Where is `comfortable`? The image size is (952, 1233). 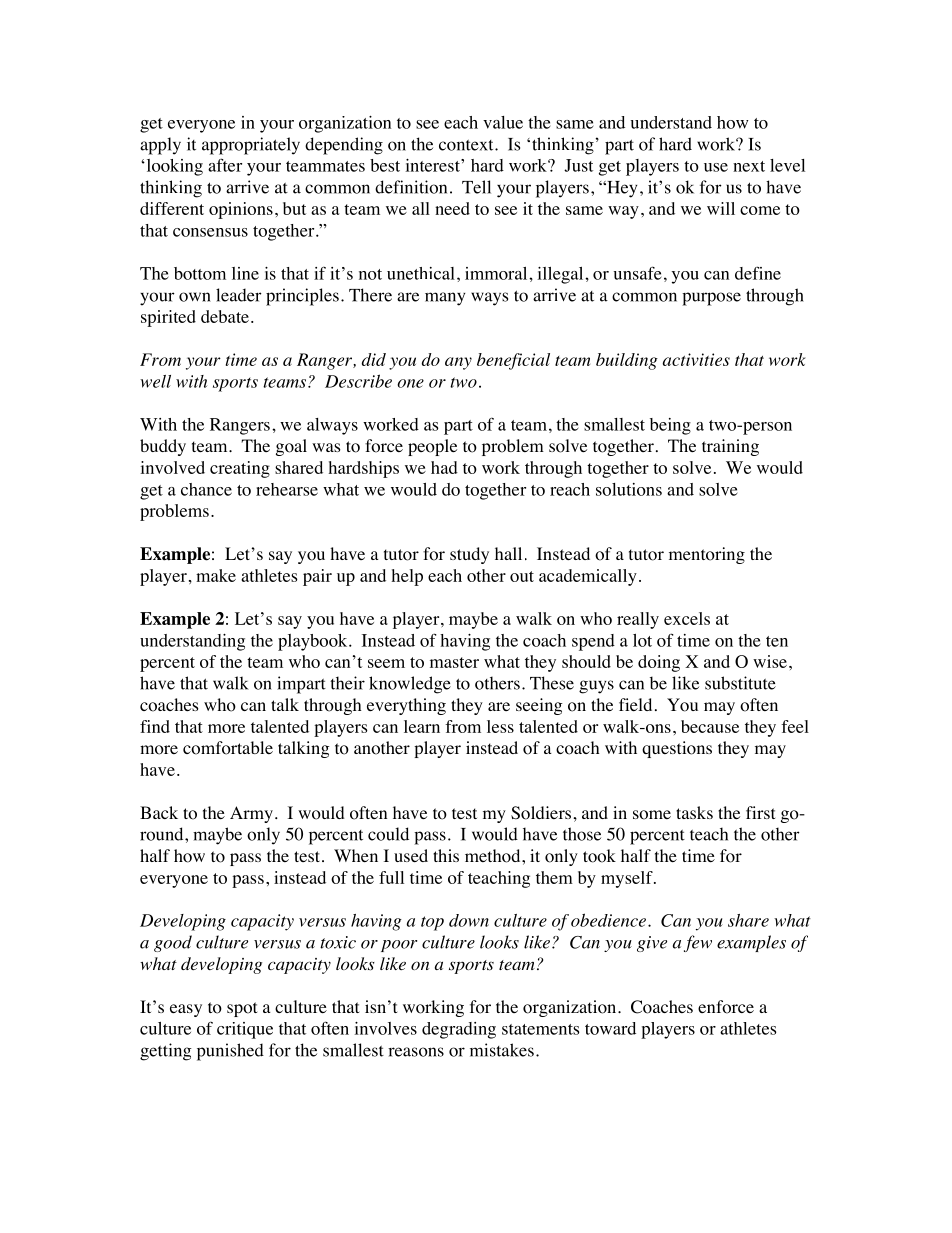
comfortable is located at coordinates (228, 748).
